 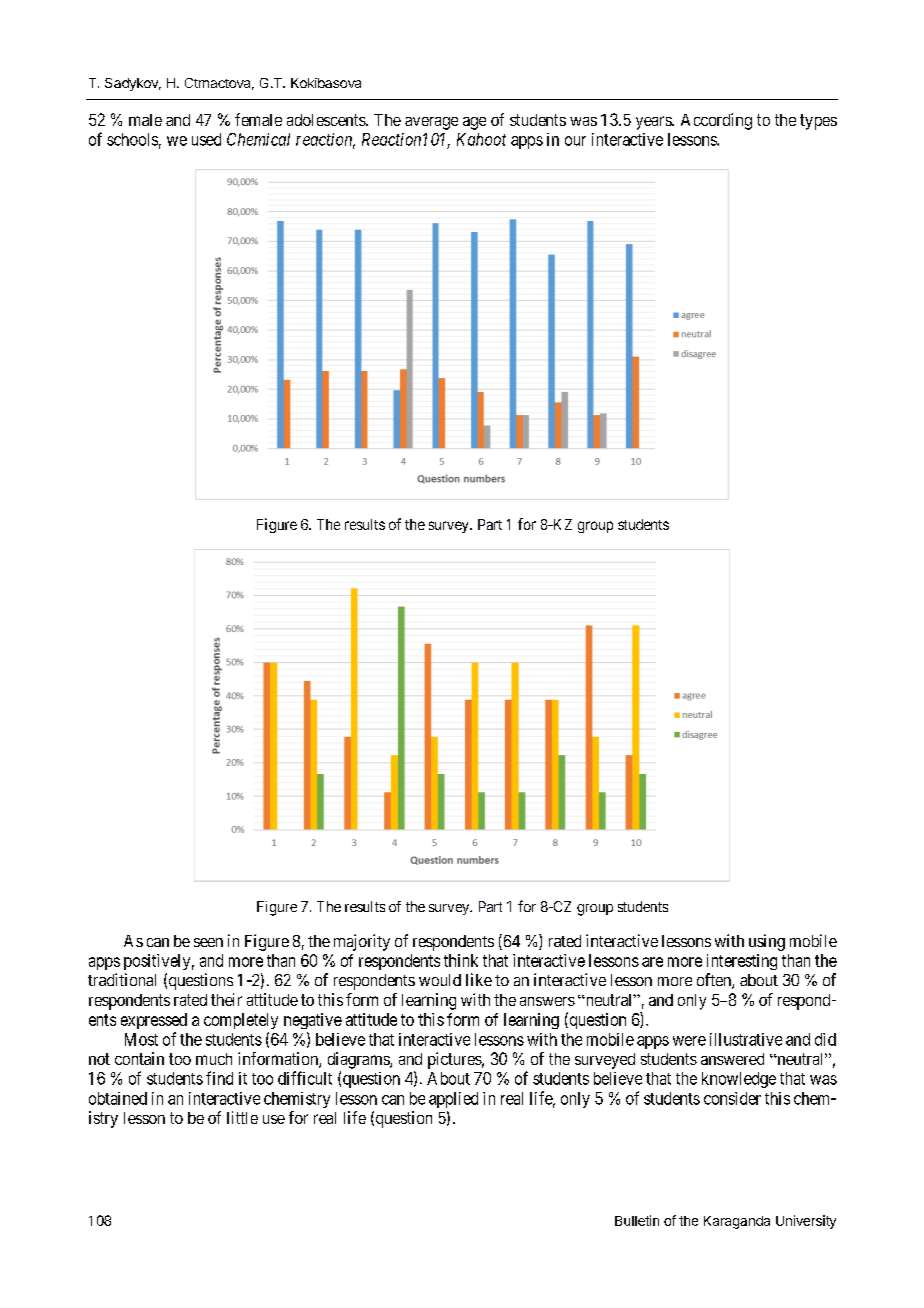 What do you see at coordinates (575, 141) in the screenshot?
I see `our` at bounding box center [575, 141].
